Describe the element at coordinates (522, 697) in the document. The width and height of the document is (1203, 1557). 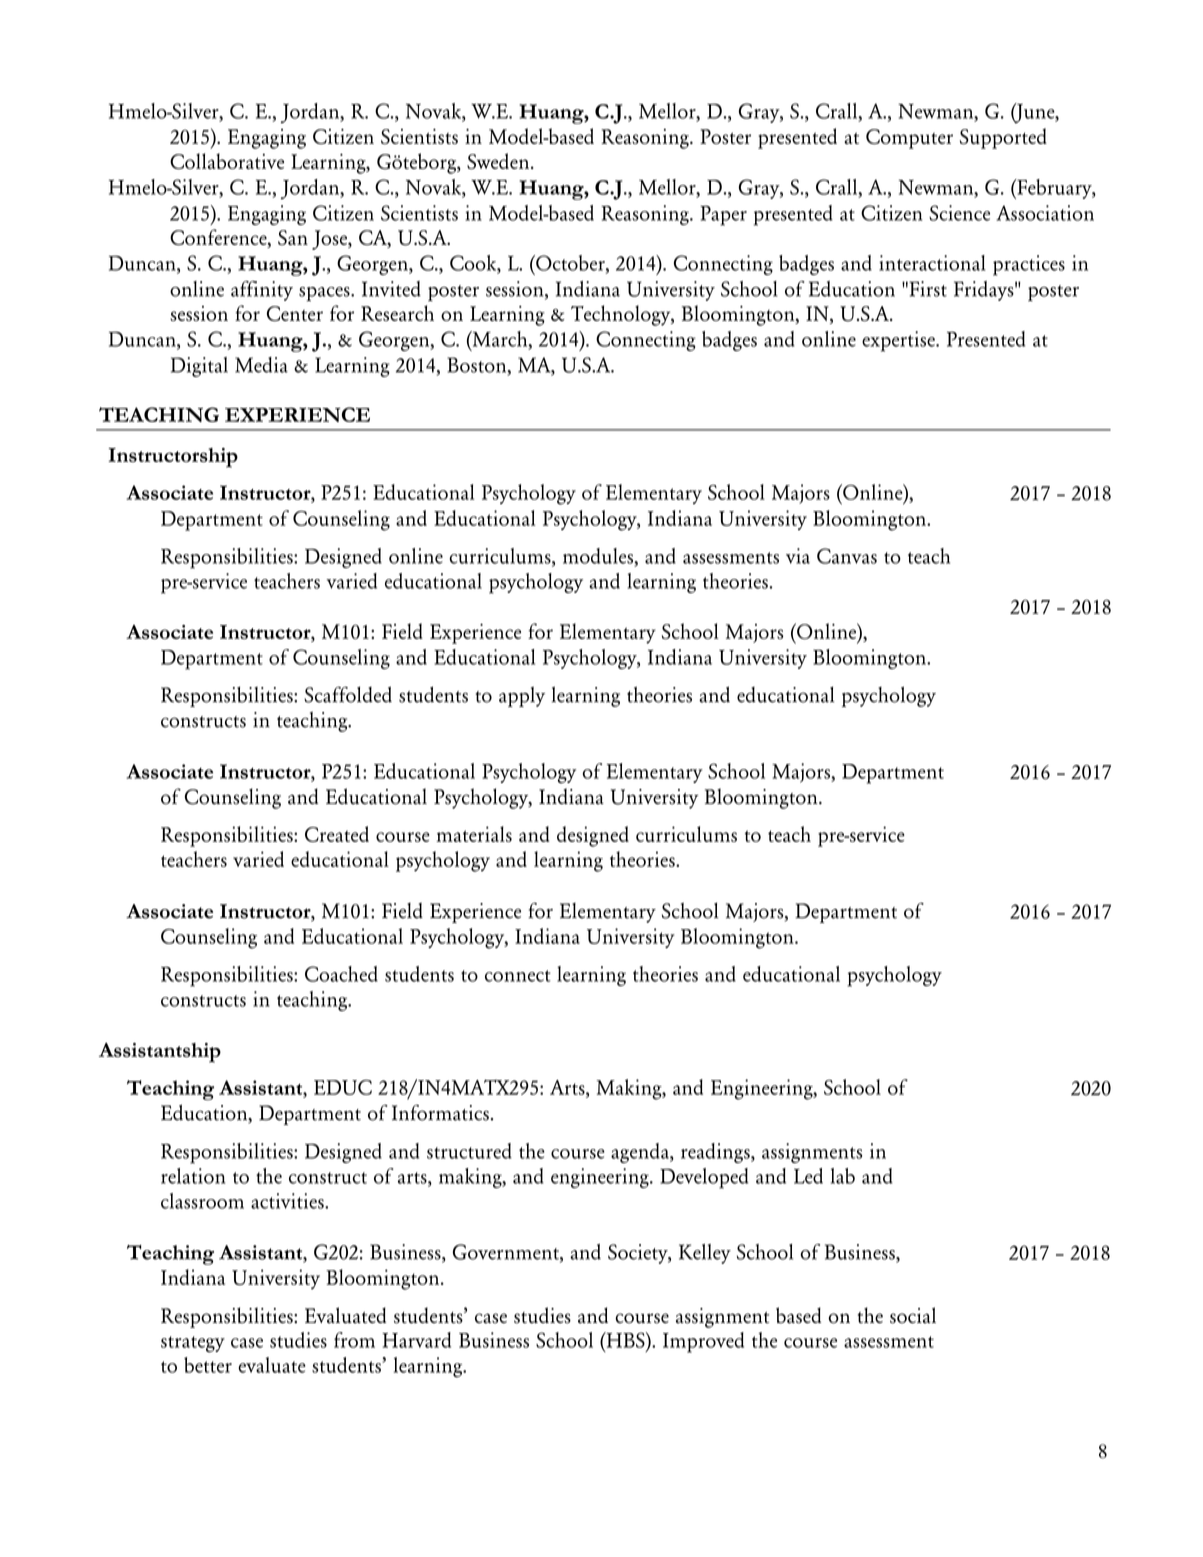
I see `apply` at that location.
